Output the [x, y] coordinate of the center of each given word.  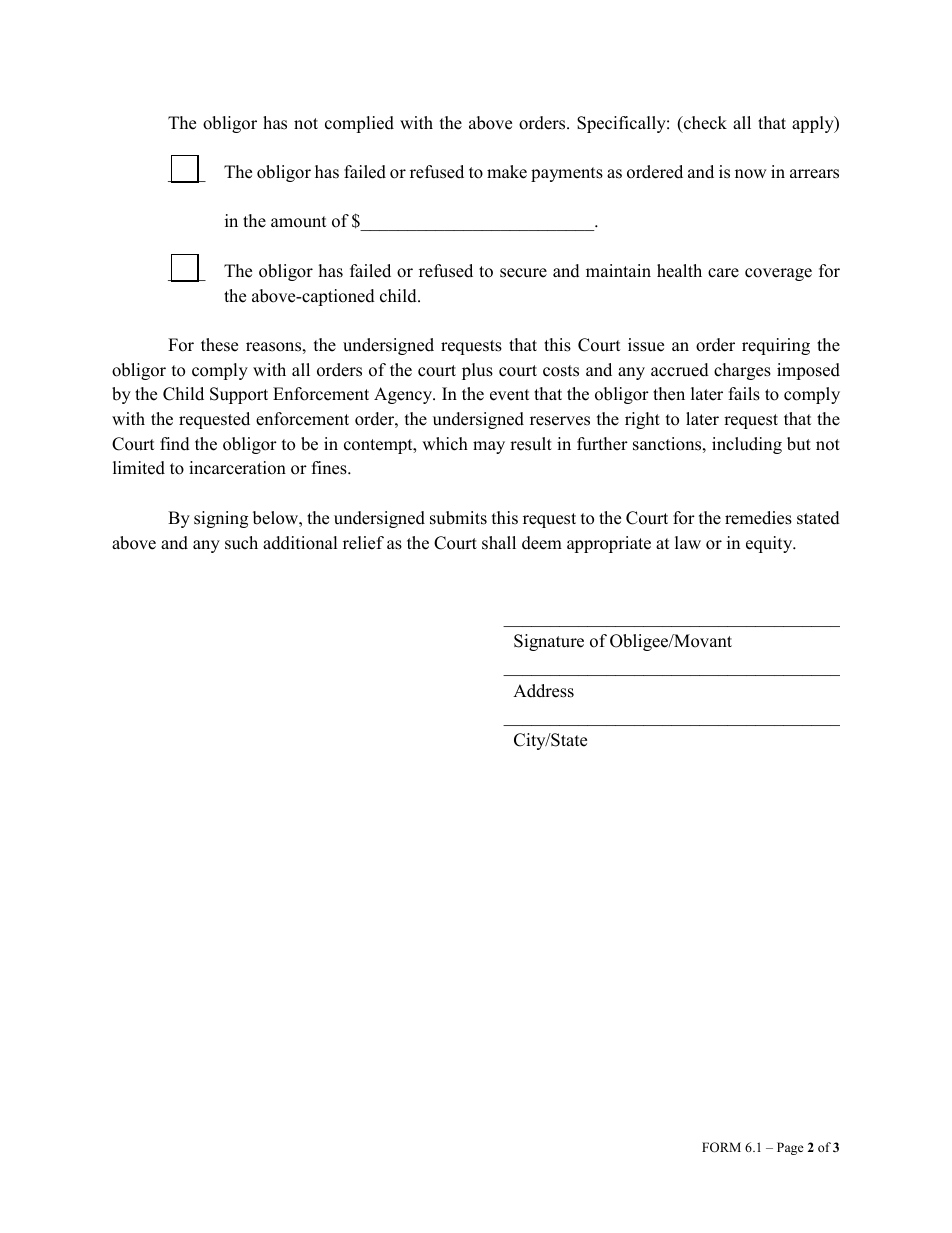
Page [790, 1148]
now [751, 174]
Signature [549, 642]
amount [299, 222]
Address [543, 691]
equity [770, 544]
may [489, 447]
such [241, 543]
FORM [721, 1147]
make [507, 172]
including [747, 445]
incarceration [237, 468]
